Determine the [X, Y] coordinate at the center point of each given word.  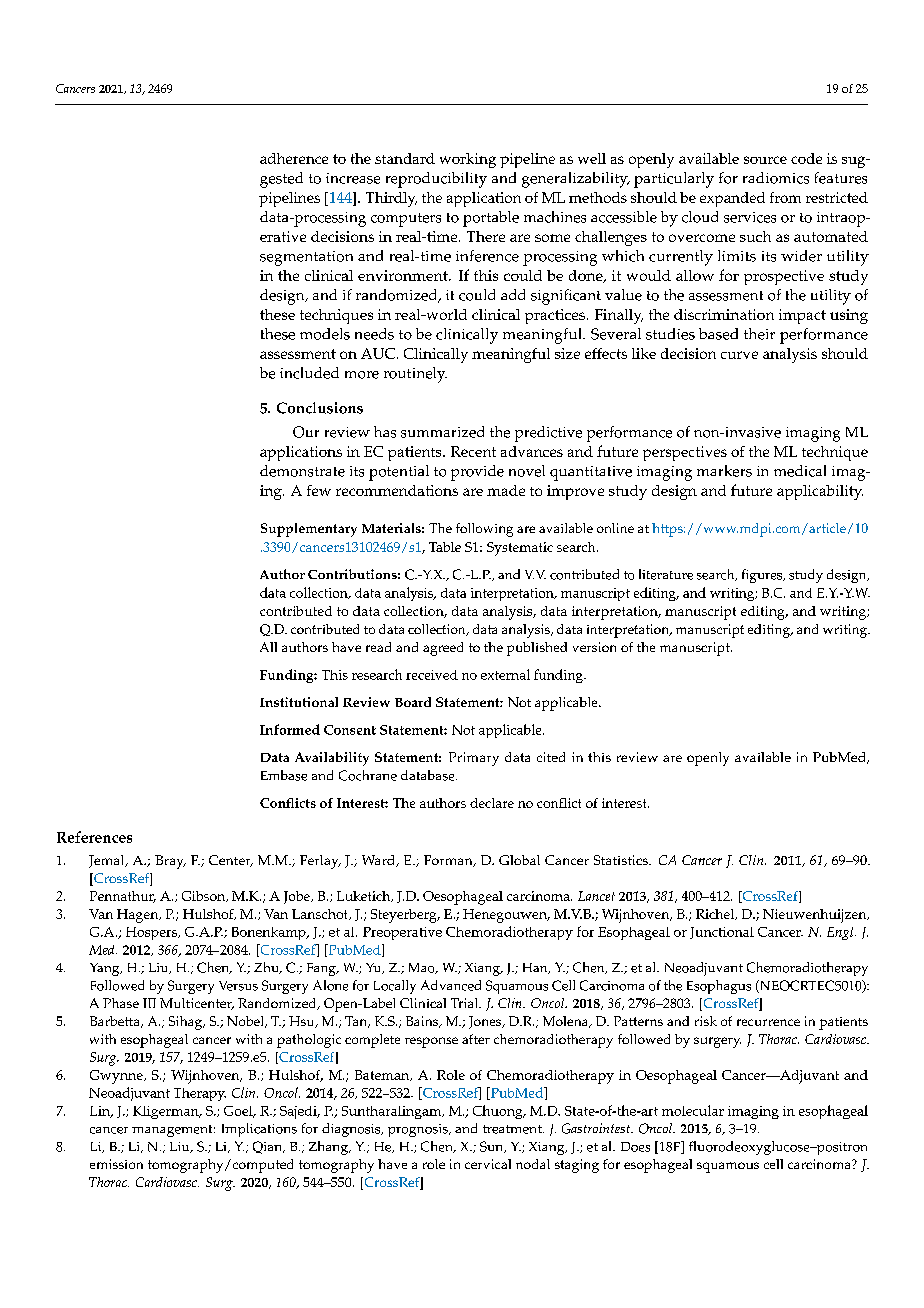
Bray [170, 862]
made [506, 490]
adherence [294, 158]
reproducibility [436, 180]
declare [492, 803]
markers [724, 471]
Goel [239, 1112]
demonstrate [302, 471]
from [785, 197]
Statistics [622, 860]
